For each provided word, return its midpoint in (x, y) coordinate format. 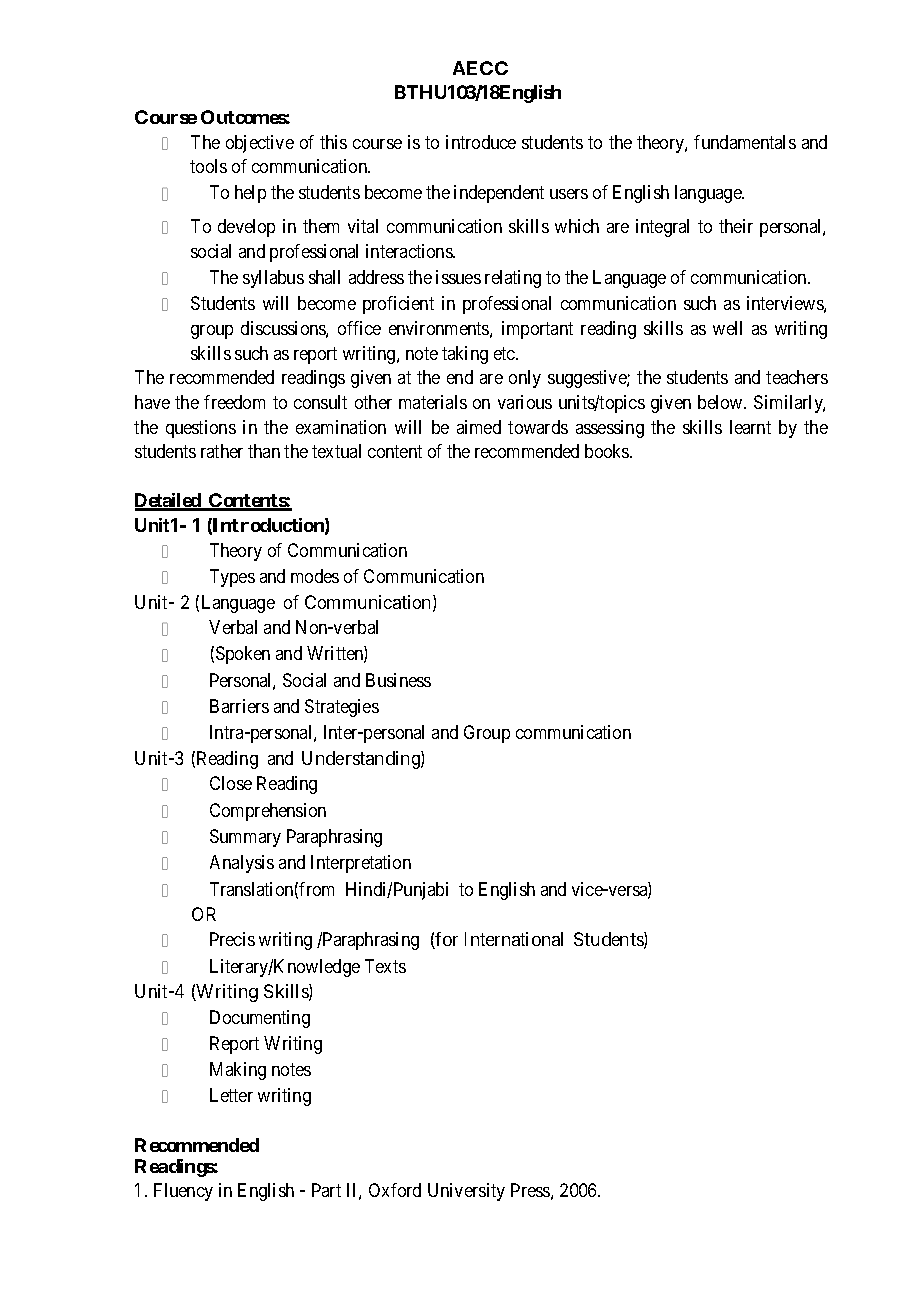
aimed (479, 427)
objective (260, 144)
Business (398, 680)
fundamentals (745, 142)
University (466, 1192)
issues (458, 277)
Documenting (260, 1019)
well (727, 328)
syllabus (273, 279)
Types (232, 578)
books (608, 451)
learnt (750, 427)
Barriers (239, 706)
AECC (480, 68)
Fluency (183, 1192)
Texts (385, 966)
